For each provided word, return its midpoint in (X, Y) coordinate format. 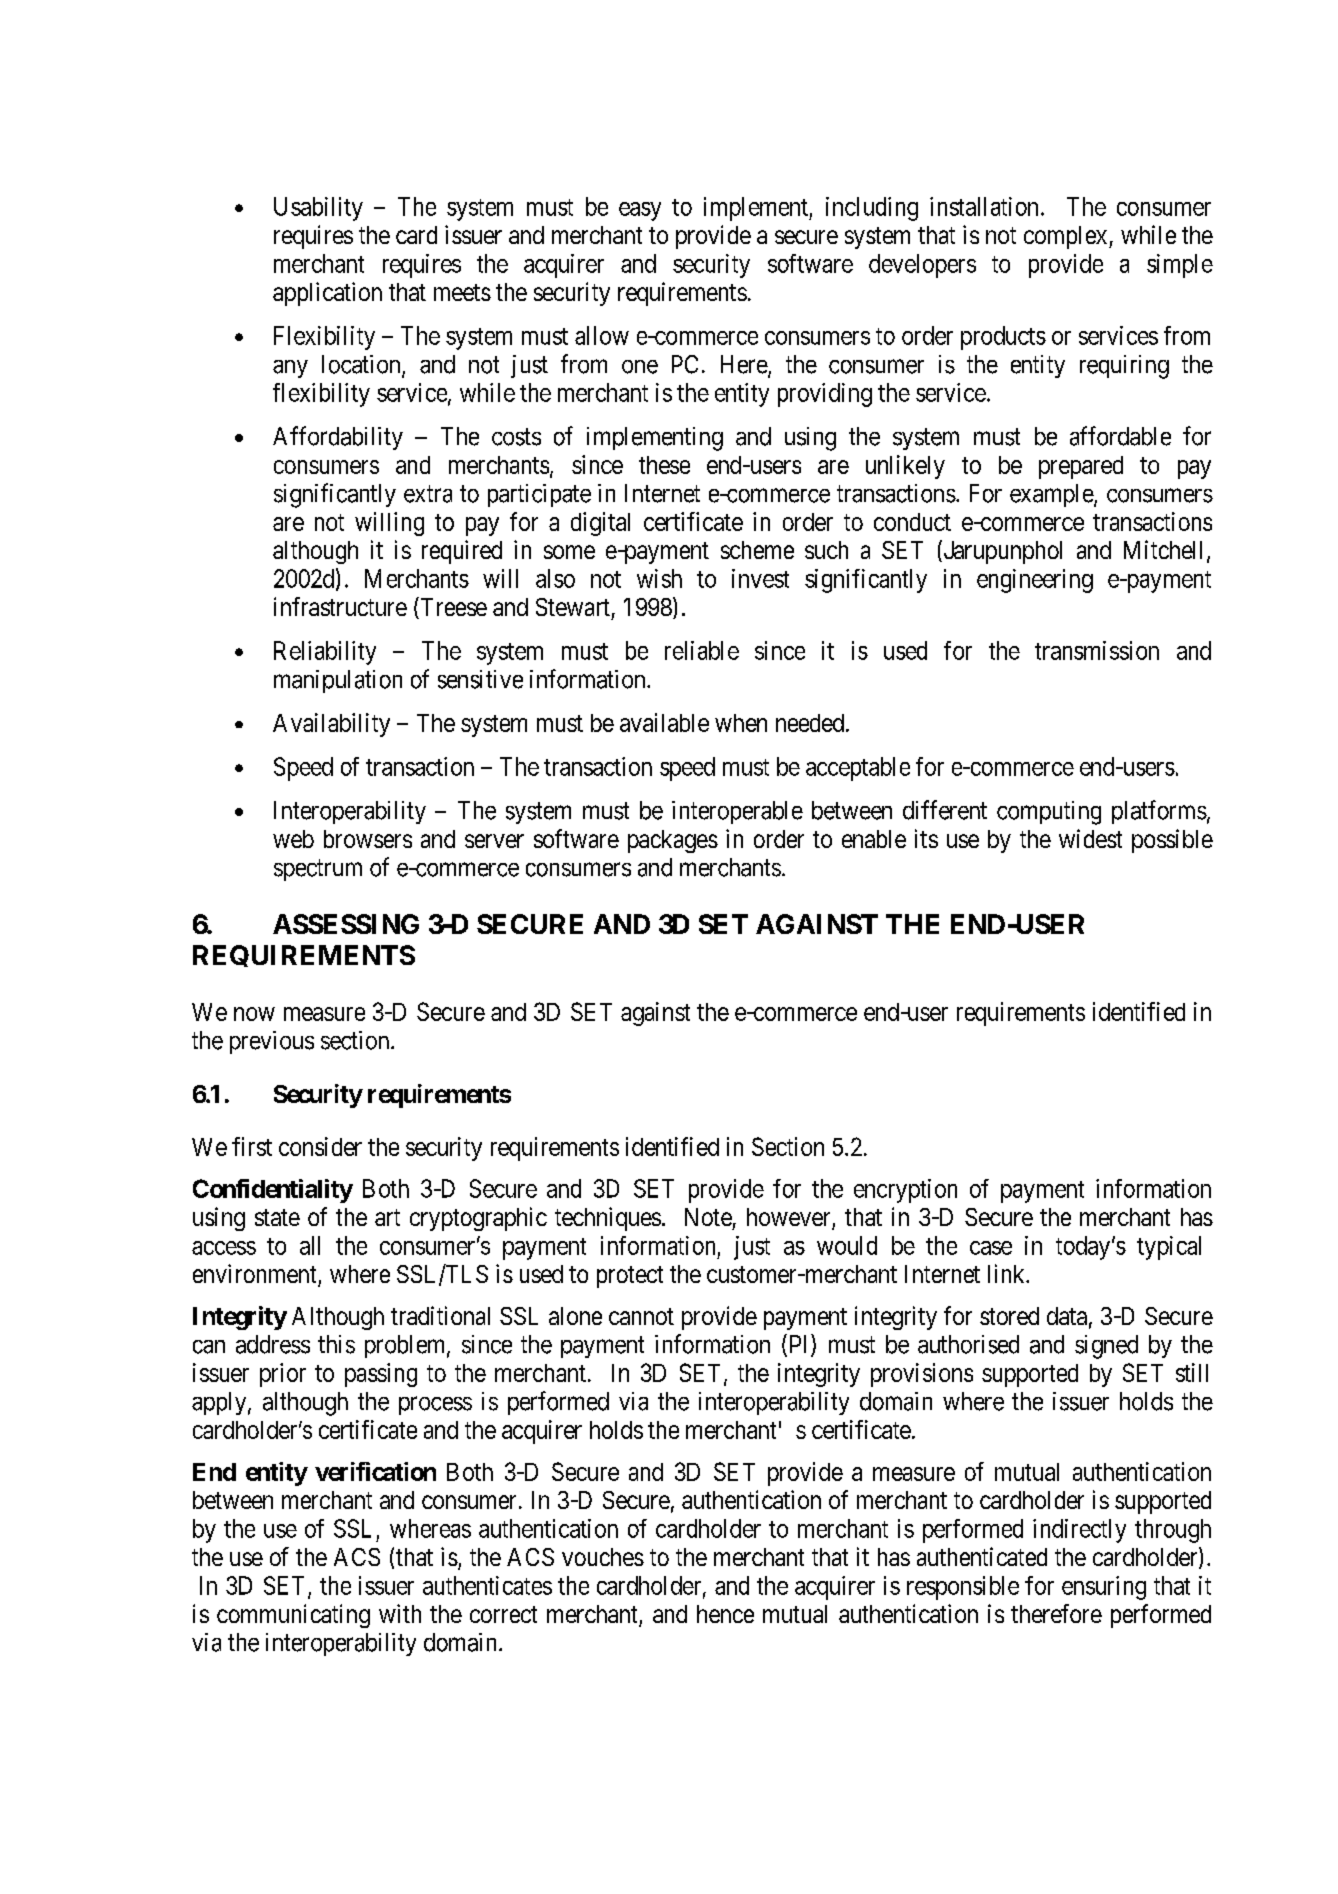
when (741, 723)
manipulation (338, 681)
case (991, 1248)
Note (708, 1217)
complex (1067, 237)
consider (320, 1146)
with (400, 1613)
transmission (1097, 650)
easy (640, 211)
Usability (318, 209)
